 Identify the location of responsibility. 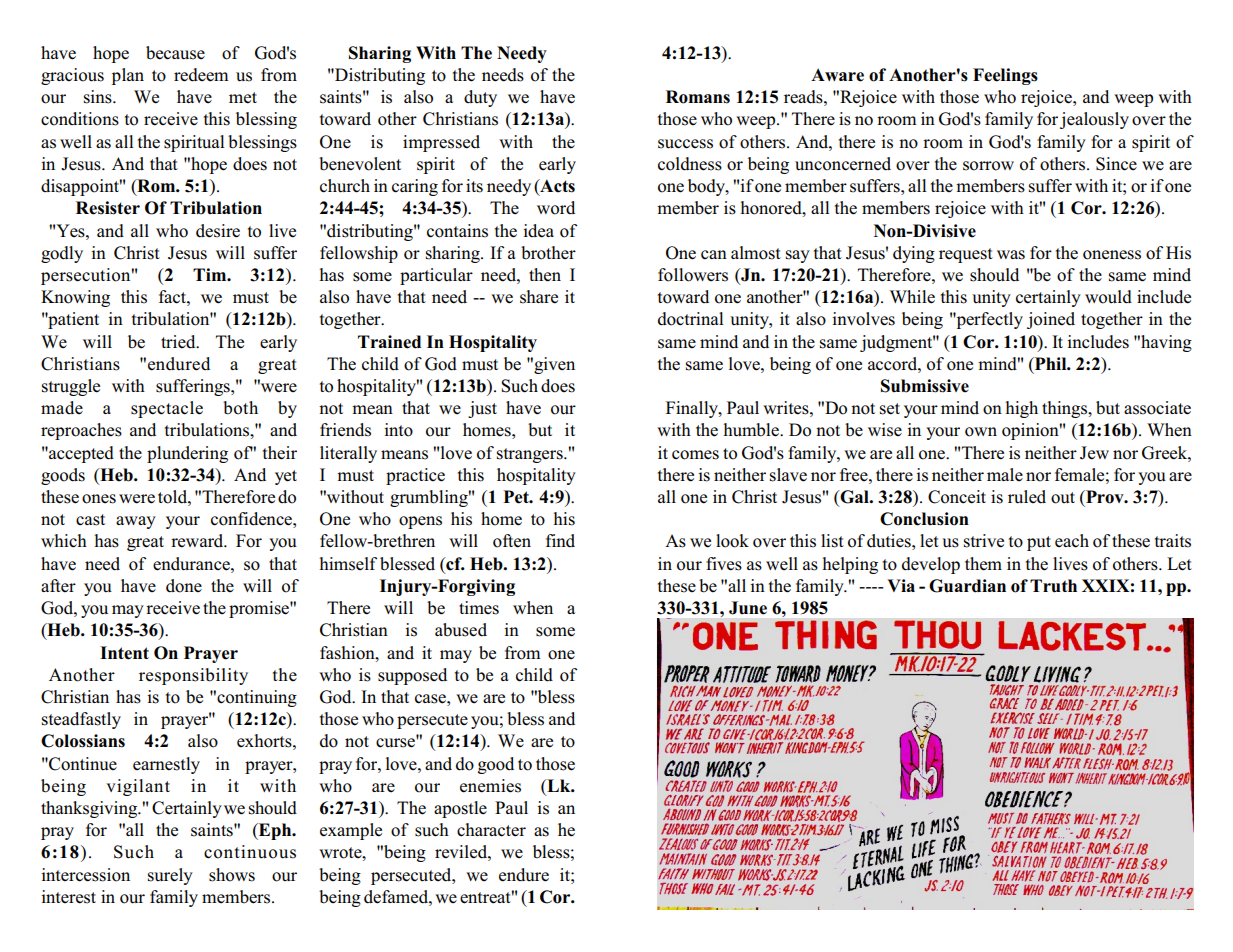
(193, 676).
